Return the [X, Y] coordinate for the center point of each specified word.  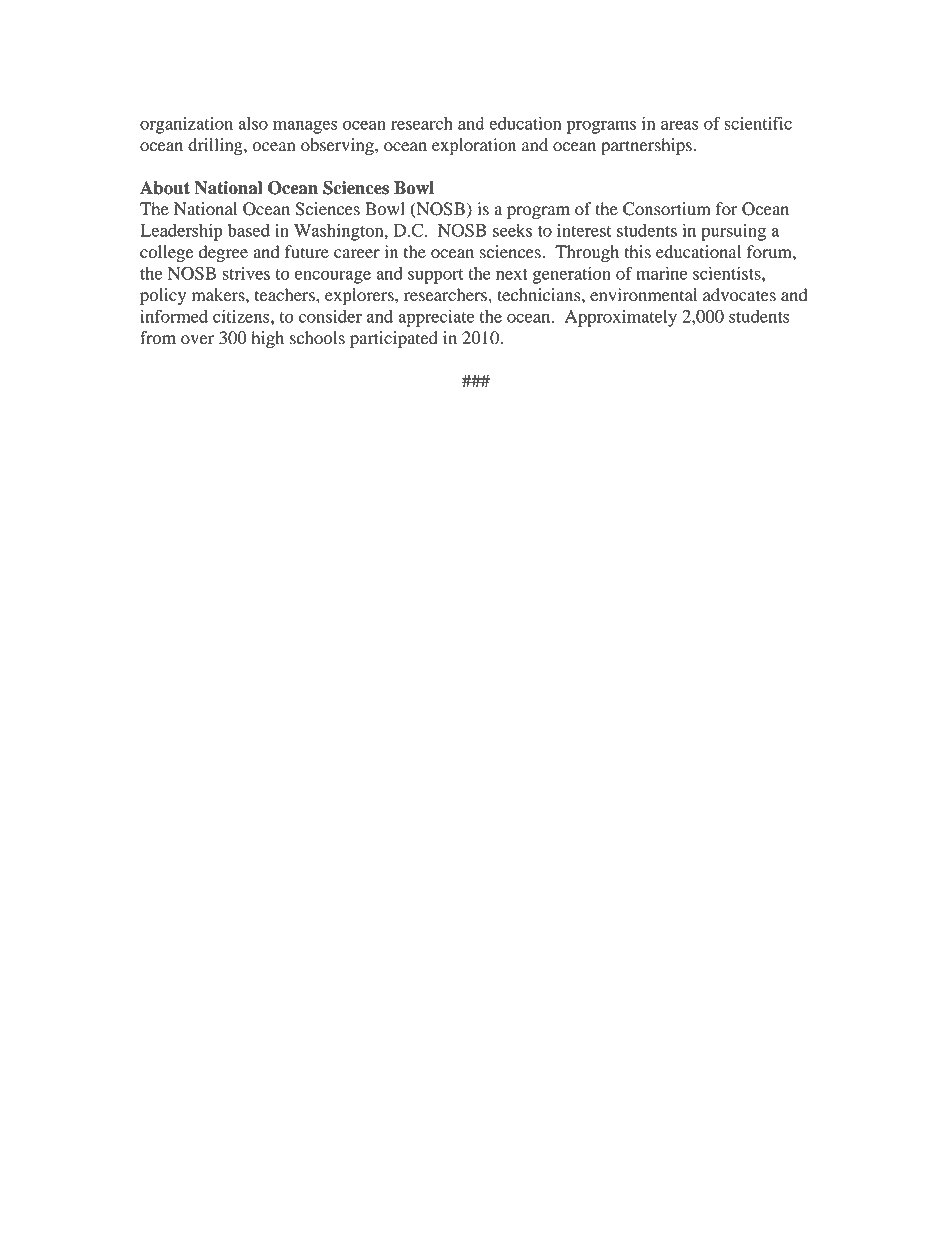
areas [680, 125]
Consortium [667, 209]
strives [246, 273]
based [249, 230]
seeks [512, 230]
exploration [474, 146]
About [165, 188]
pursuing [733, 232]
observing [338, 146]
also [253, 123]
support [436, 276]
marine [661, 273]
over [197, 340]
